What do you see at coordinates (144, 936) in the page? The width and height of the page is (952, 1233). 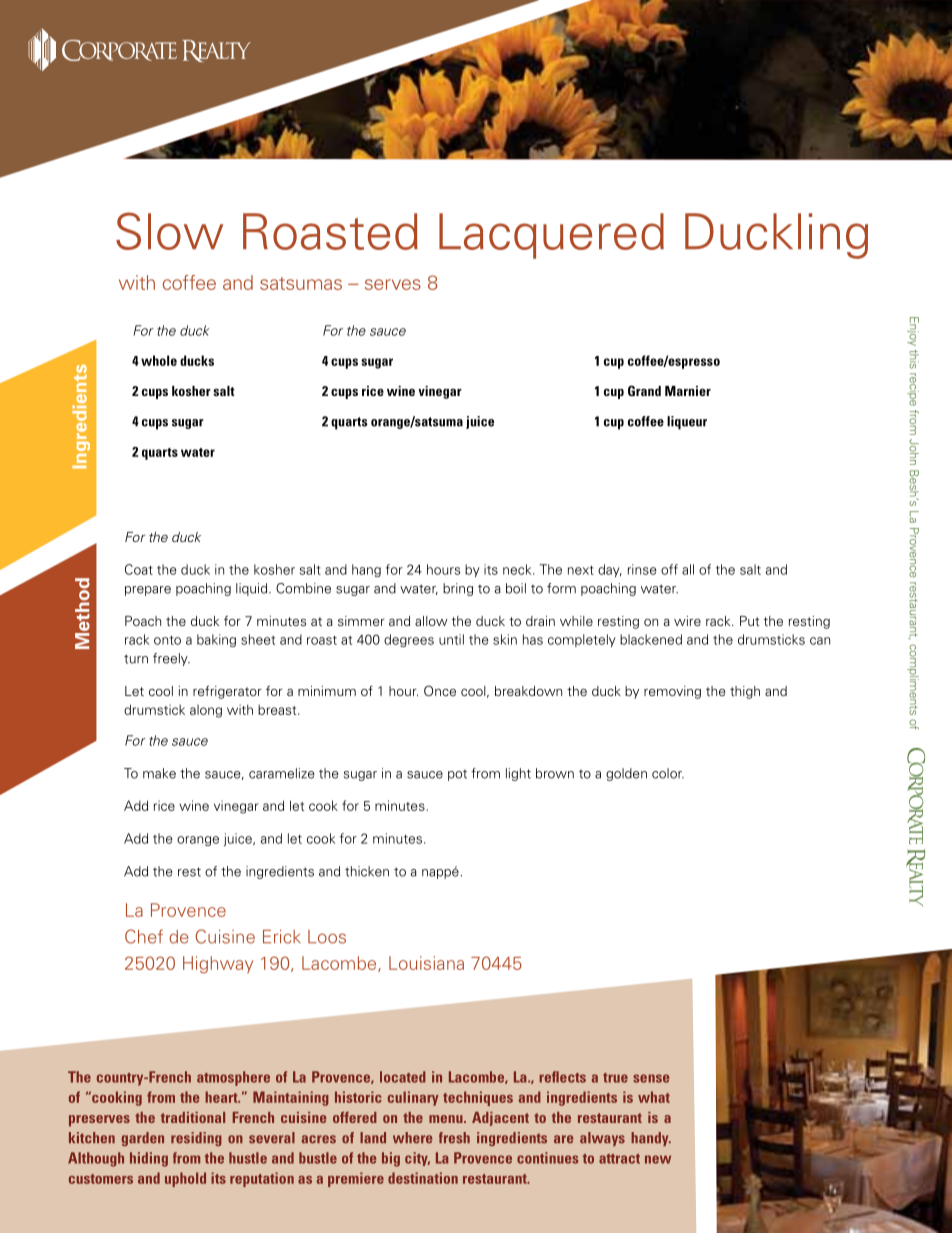 I see `Chef` at bounding box center [144, 936].
